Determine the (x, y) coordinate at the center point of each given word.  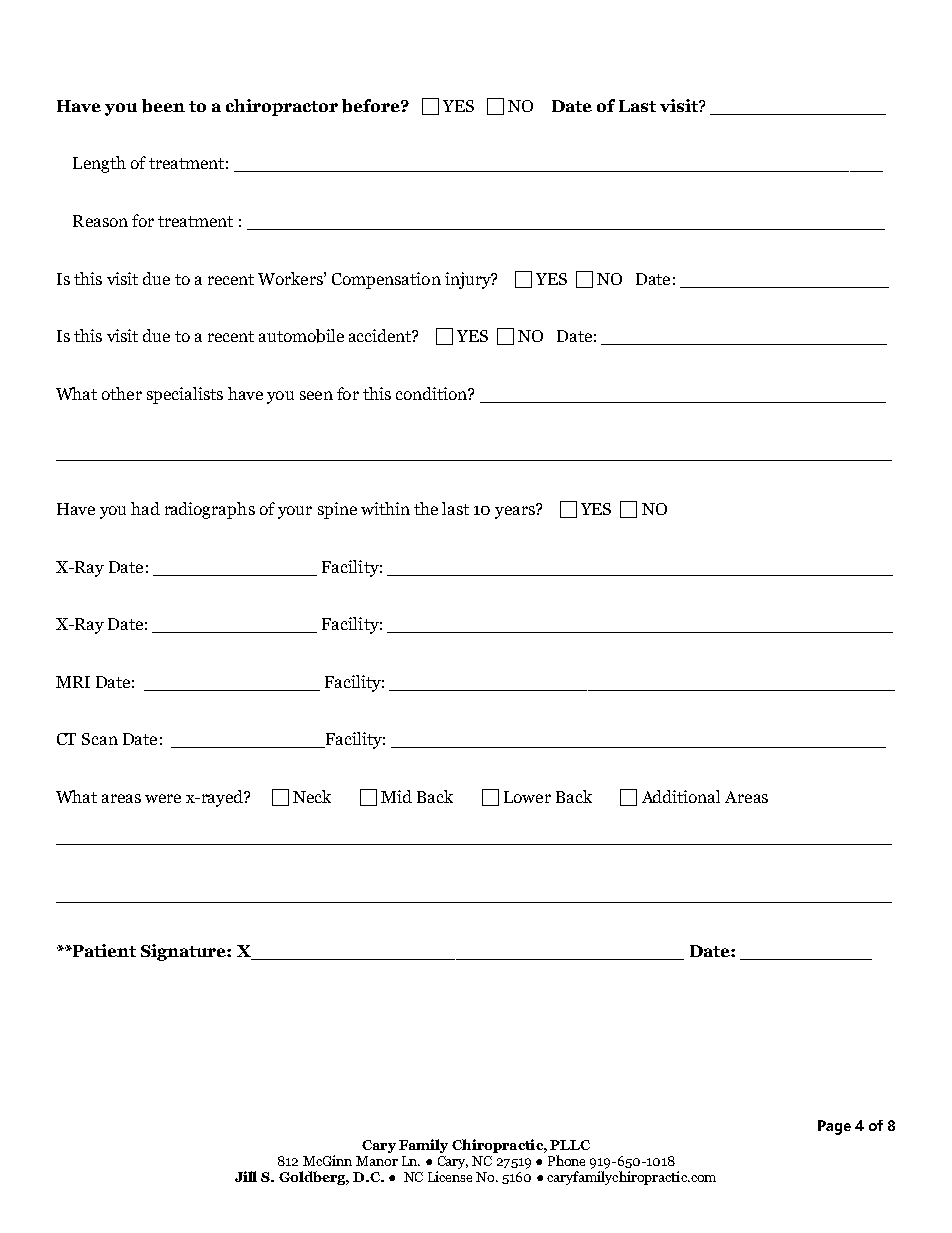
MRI (73, 682)
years (516, 511)
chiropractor (282, 107)
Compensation (386, 280)
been (163, 106)
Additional (681, 796)
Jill (246, 1176)
